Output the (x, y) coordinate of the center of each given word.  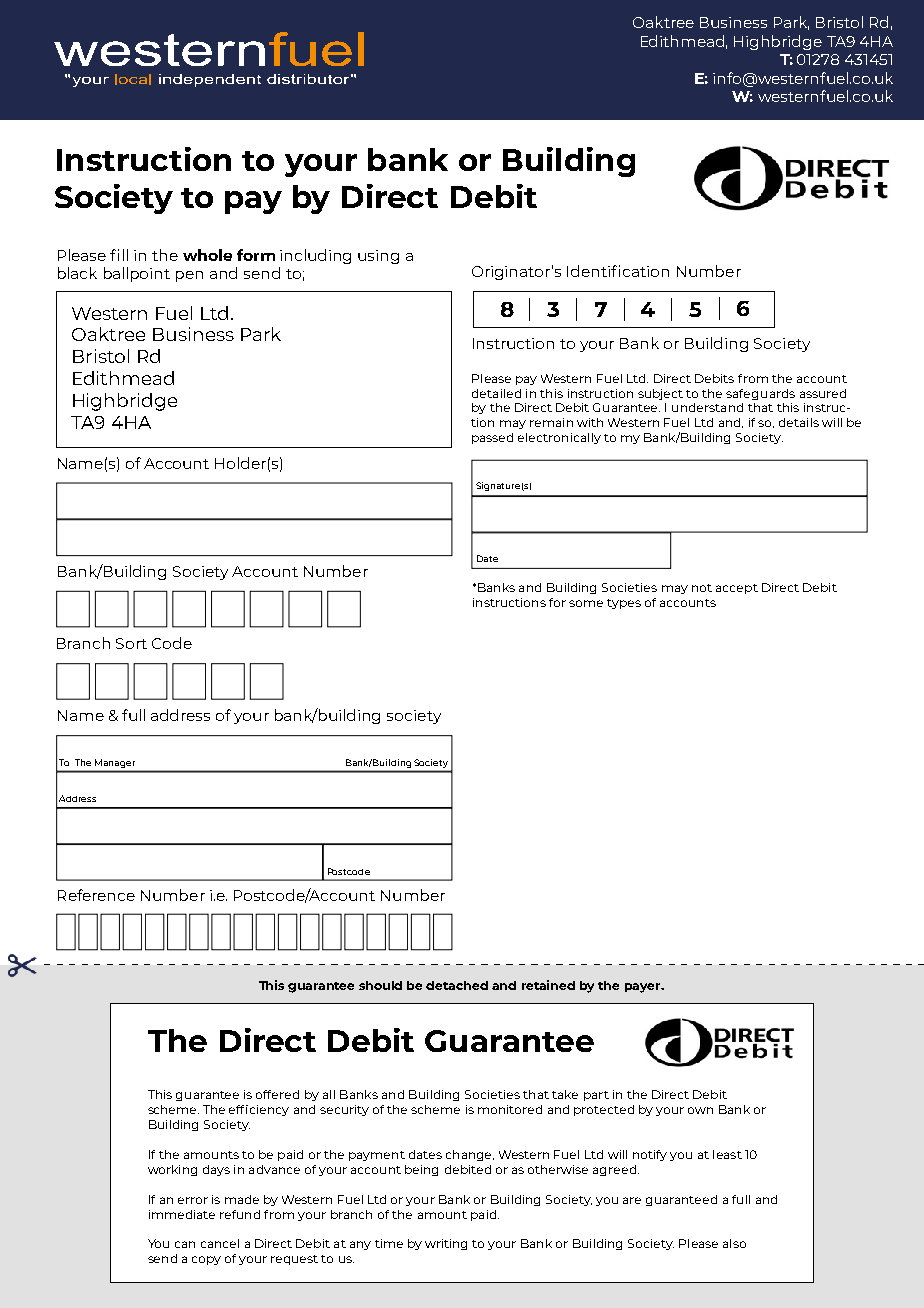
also (734, 1243)
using (378, 257)
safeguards (760, 394)
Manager (115, 763)
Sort (131, 643)
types (624, 604)
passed (492, 438)
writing (446, 1244)
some (586, 603)
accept (737, 589)
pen (189, 276)
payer (644, 988)
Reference (96, 895)
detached (457, 985)
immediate (182, 1214)
